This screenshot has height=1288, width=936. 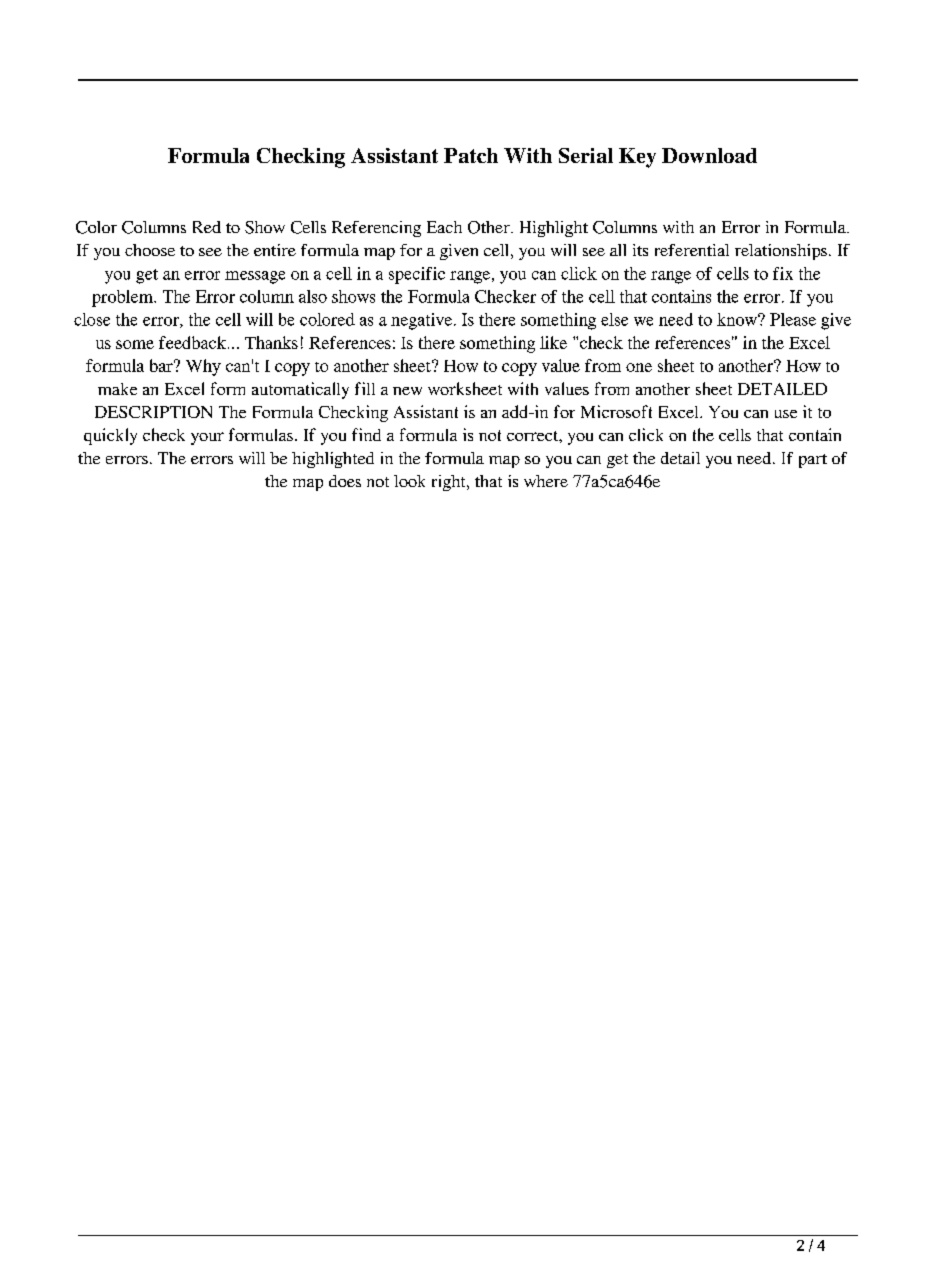 I want to click on one, so click(x=639, y=367).
